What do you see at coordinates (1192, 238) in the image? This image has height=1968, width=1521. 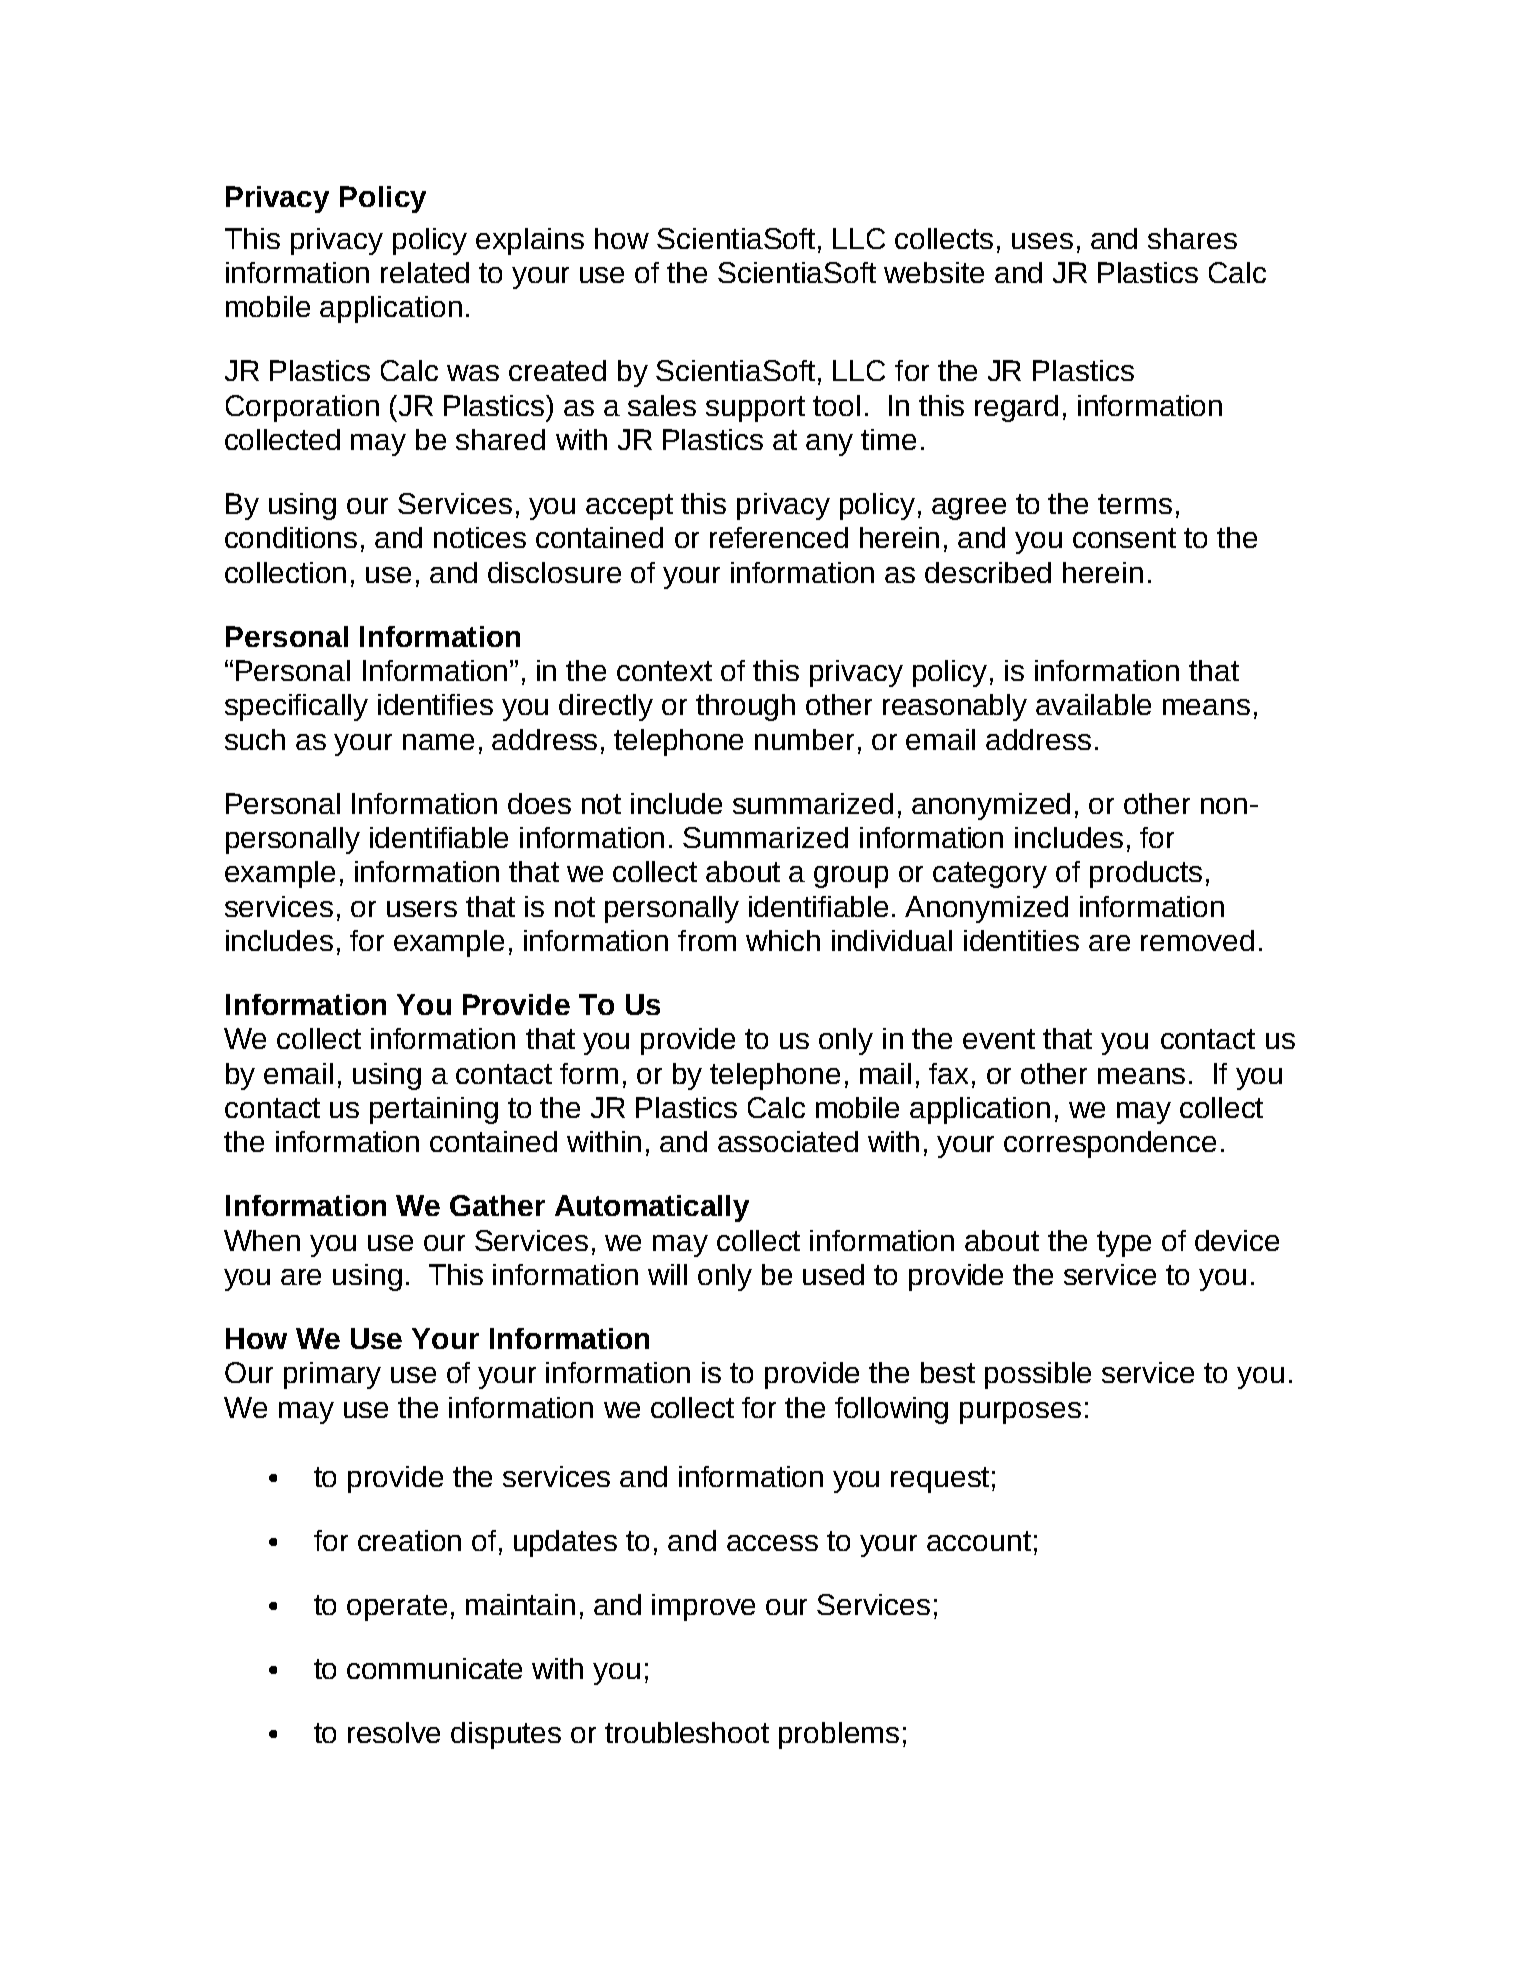 I see `shares` at bounding box center [1192, 238].
